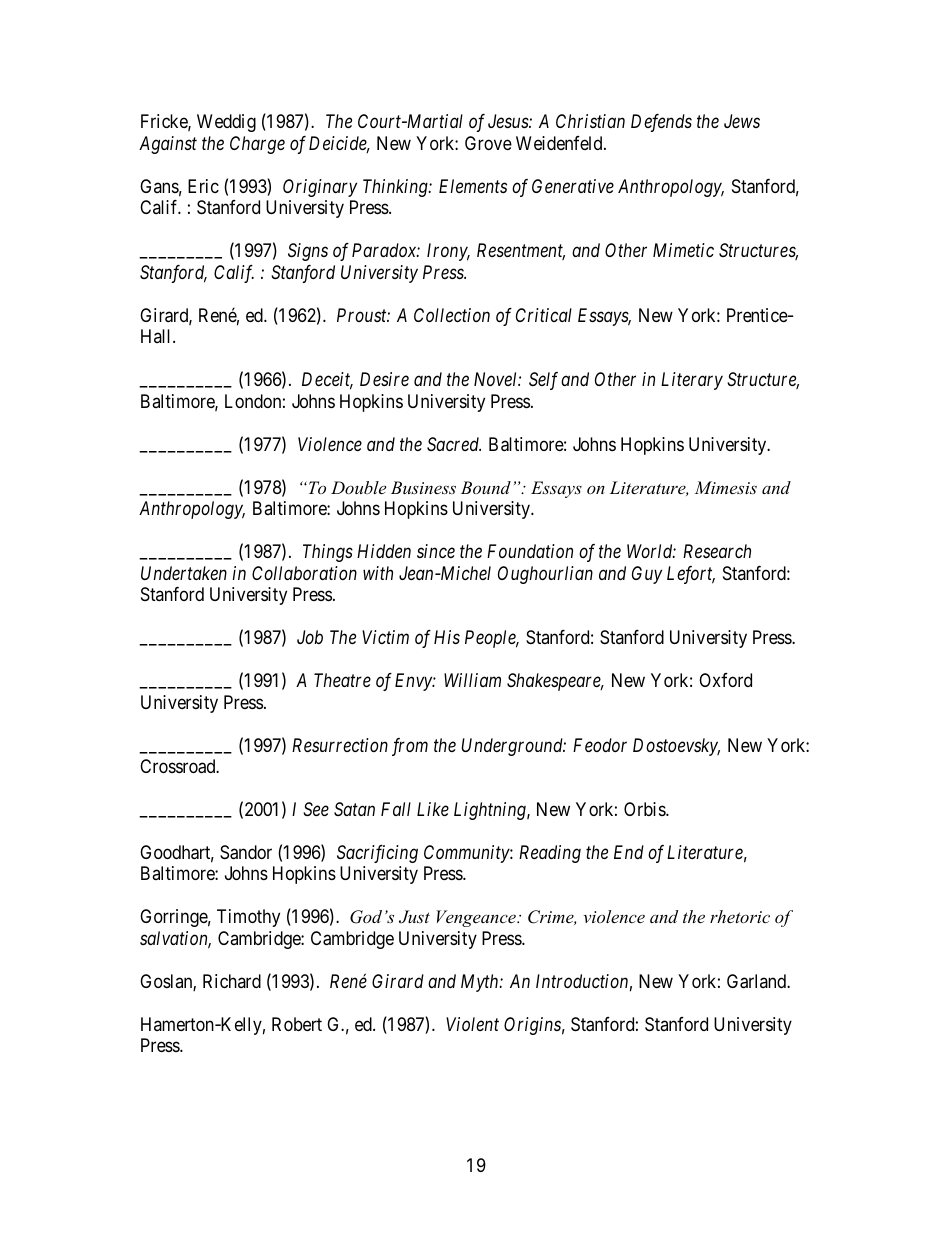 The height and width of the image is (1233, 952). What do you see at coordinates (452, 315) in the image?
I see `Collection` at bounding box center [452, 315].
